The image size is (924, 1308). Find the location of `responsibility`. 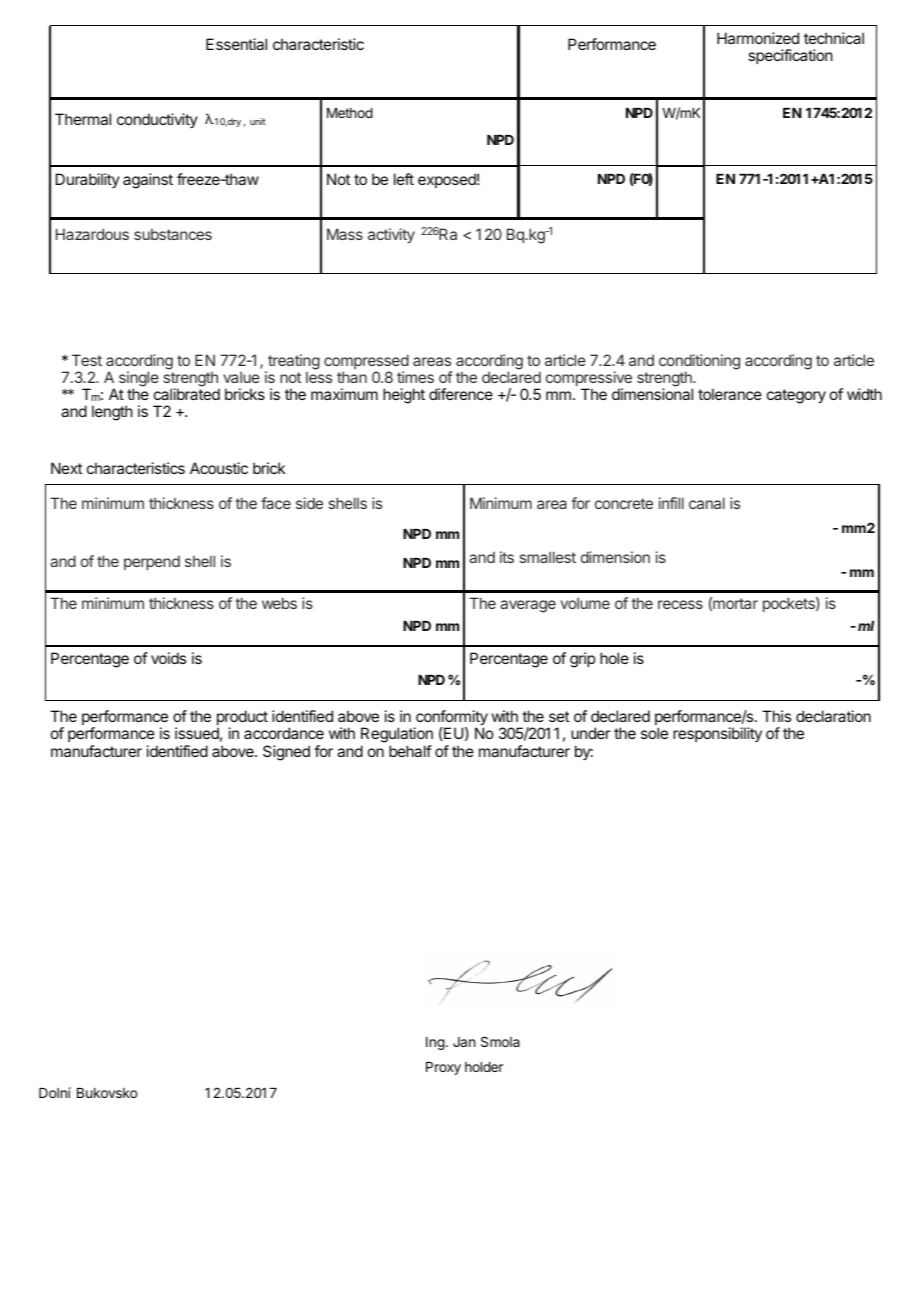

responsibility is located at coordinates (717, 734).
